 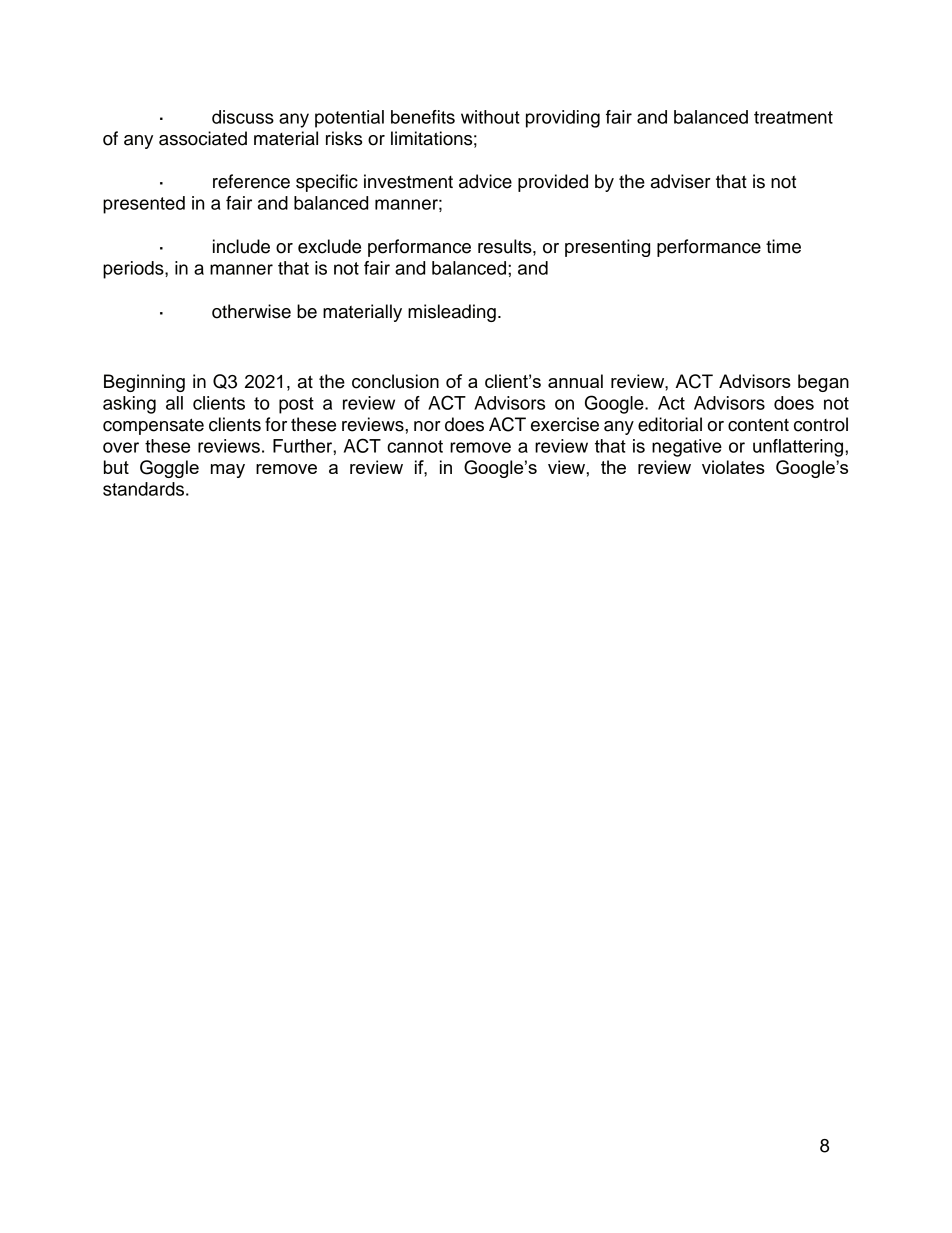 I want to click on may, so click(x=228, y=471).
